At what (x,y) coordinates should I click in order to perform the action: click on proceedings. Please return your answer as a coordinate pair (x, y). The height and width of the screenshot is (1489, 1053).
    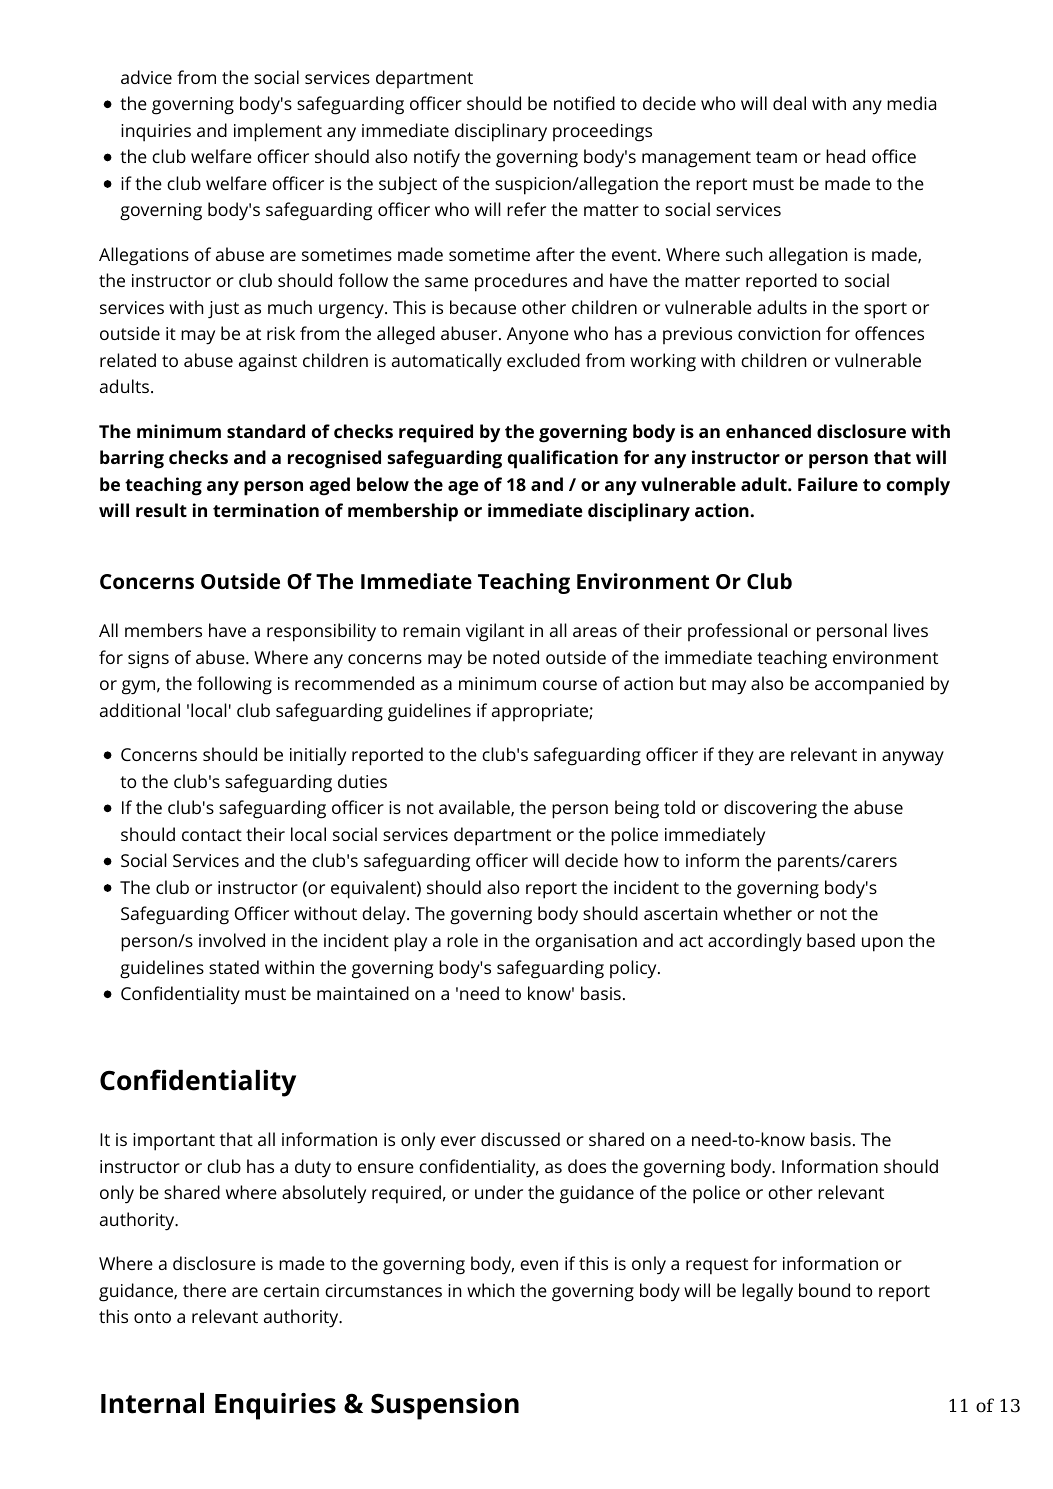
    Looking at the image, I should click on (602, 132).
